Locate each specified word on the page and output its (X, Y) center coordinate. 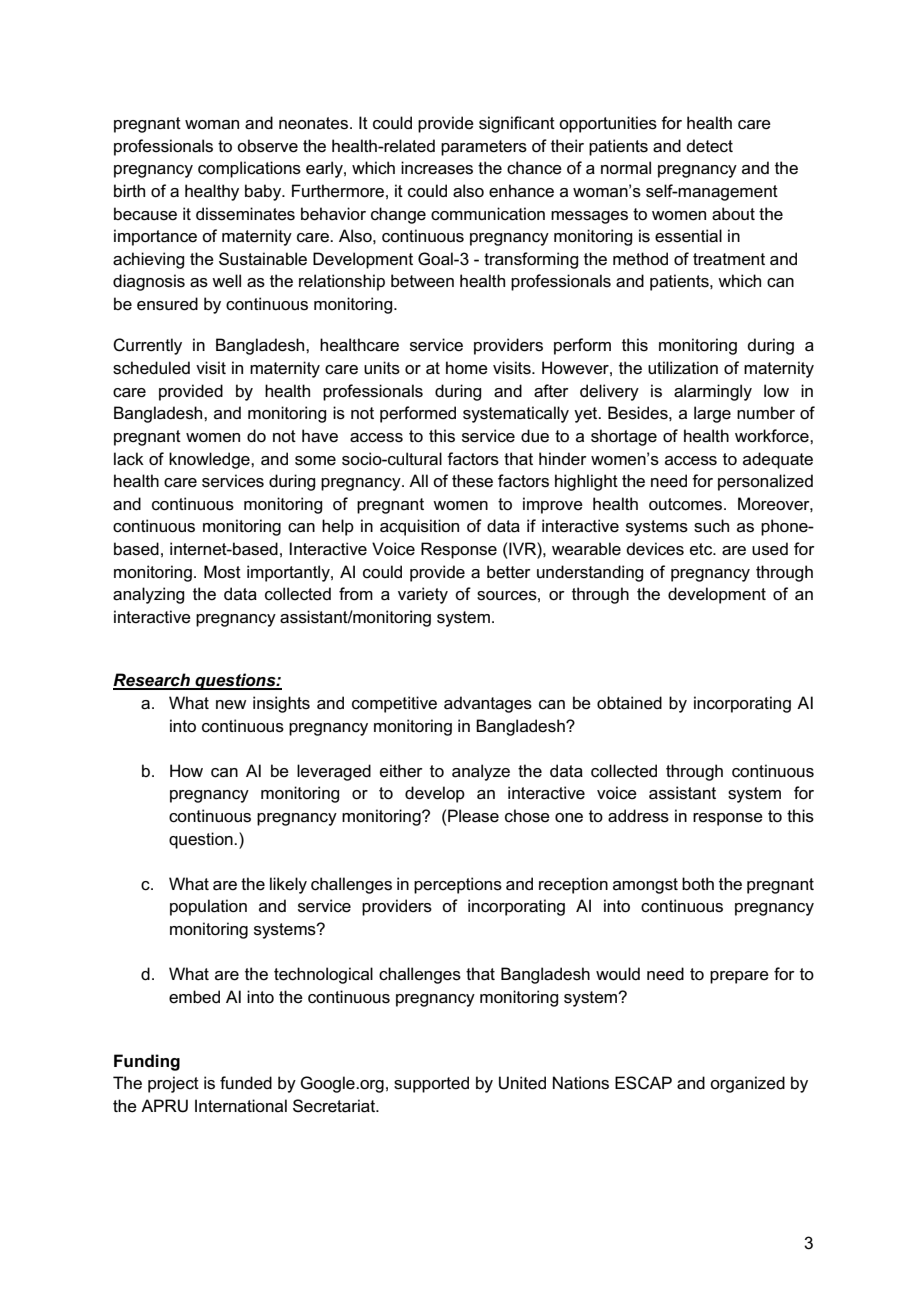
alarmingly (713, 392)
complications (249, 169)
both (698, 883)
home (467, 368)
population (208, 907)
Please (473, 816)
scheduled (151, 368)
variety (423, 595)
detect (709, 146)
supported (431, 1084)
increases (437, 168)
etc (702, 549)
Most (222, 572)
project (173, 1084)
